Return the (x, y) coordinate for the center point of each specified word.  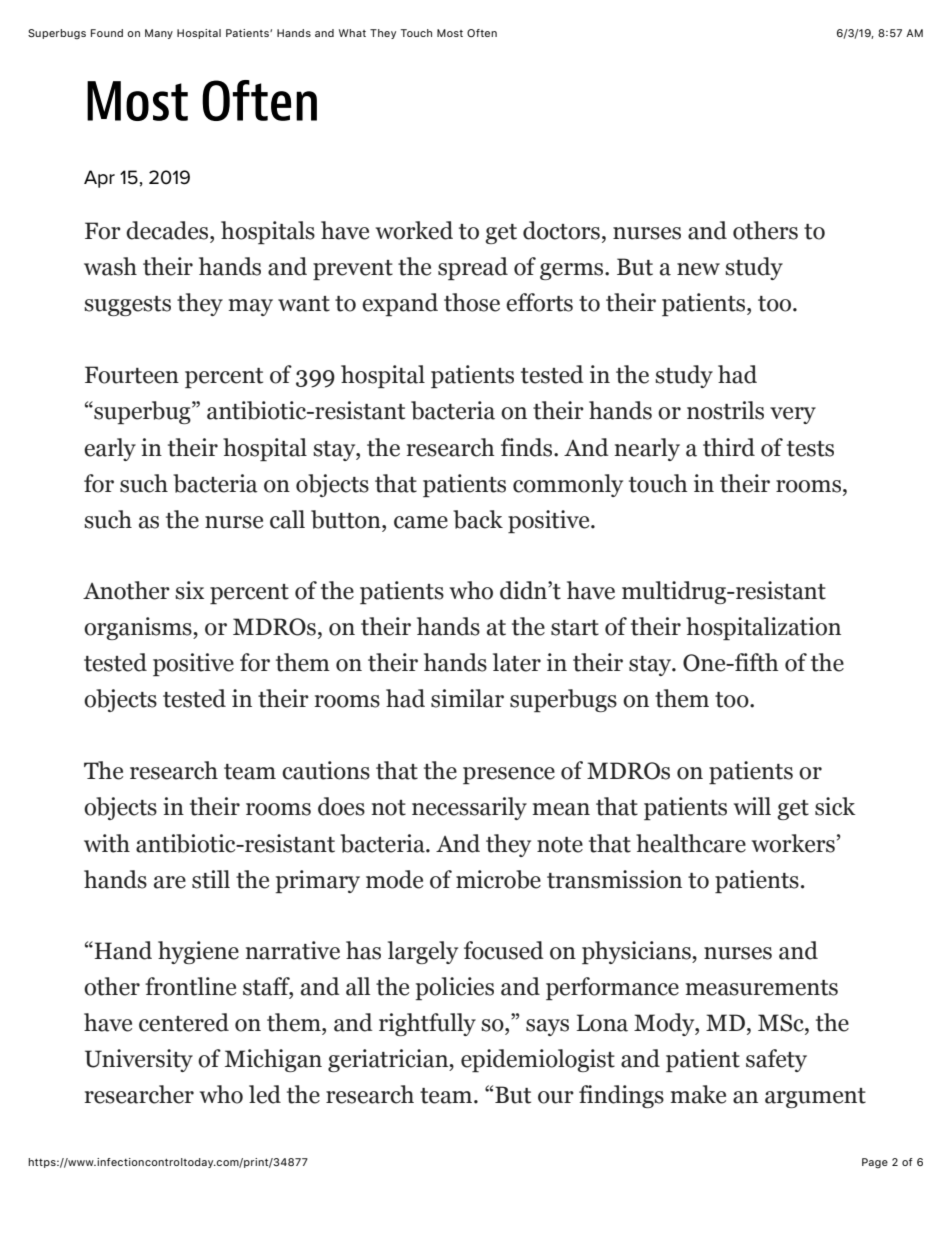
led (265, 1094)
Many (159, 34)
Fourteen (132, 375)
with (107, 843)
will (752, 806)
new (698, 269)
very (793, 415)
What (352, 33)
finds (528, 447)
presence (509, 775)
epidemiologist (538, 1060)
